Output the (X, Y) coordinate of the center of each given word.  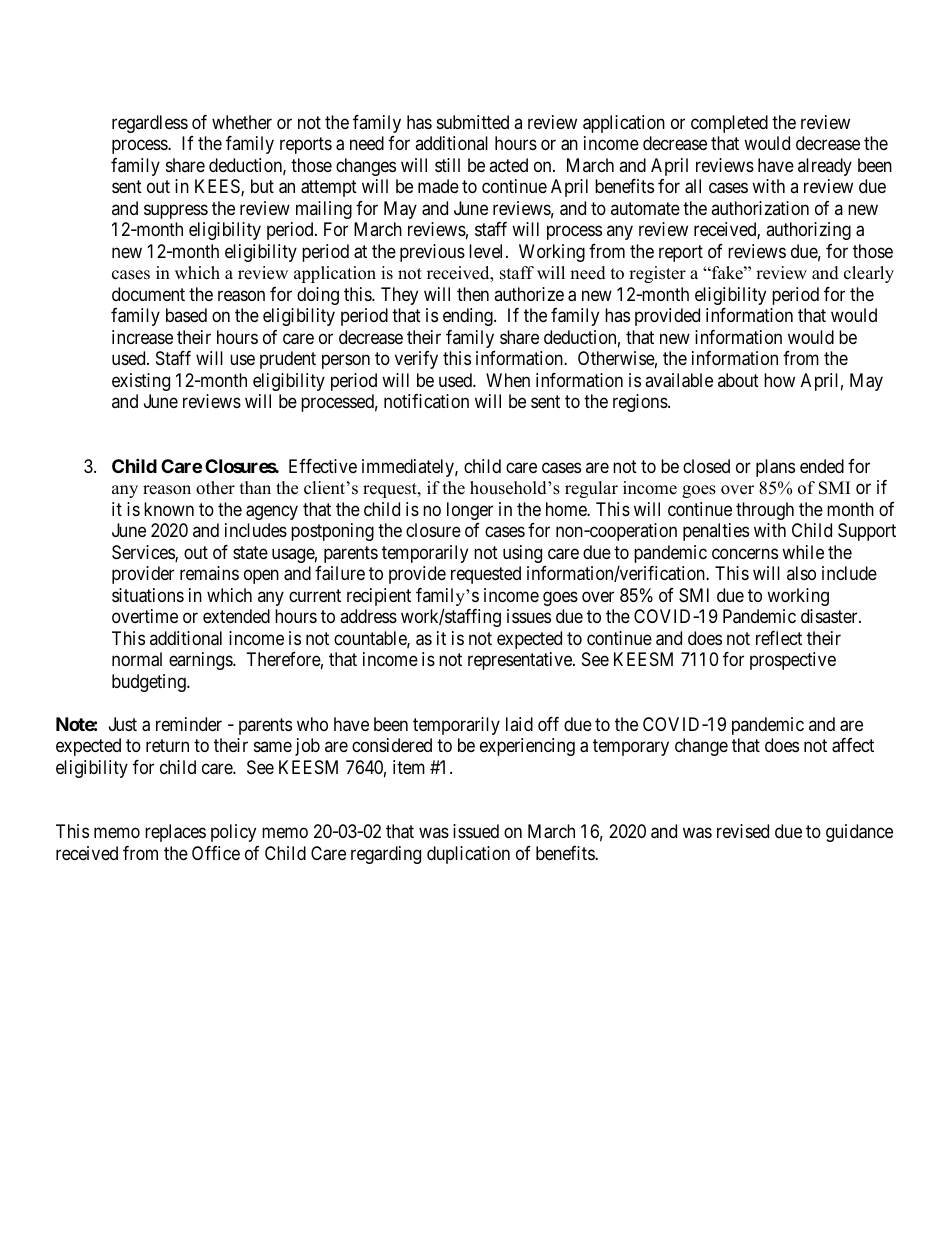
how (779, 380)
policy (233, 833)
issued (476, 831)
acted (508, 165)
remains (209, 573)
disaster (830, 616)
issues (529, 616)
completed (729, 124)
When (508, 380)
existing (141, 382)
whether (242, 122)
